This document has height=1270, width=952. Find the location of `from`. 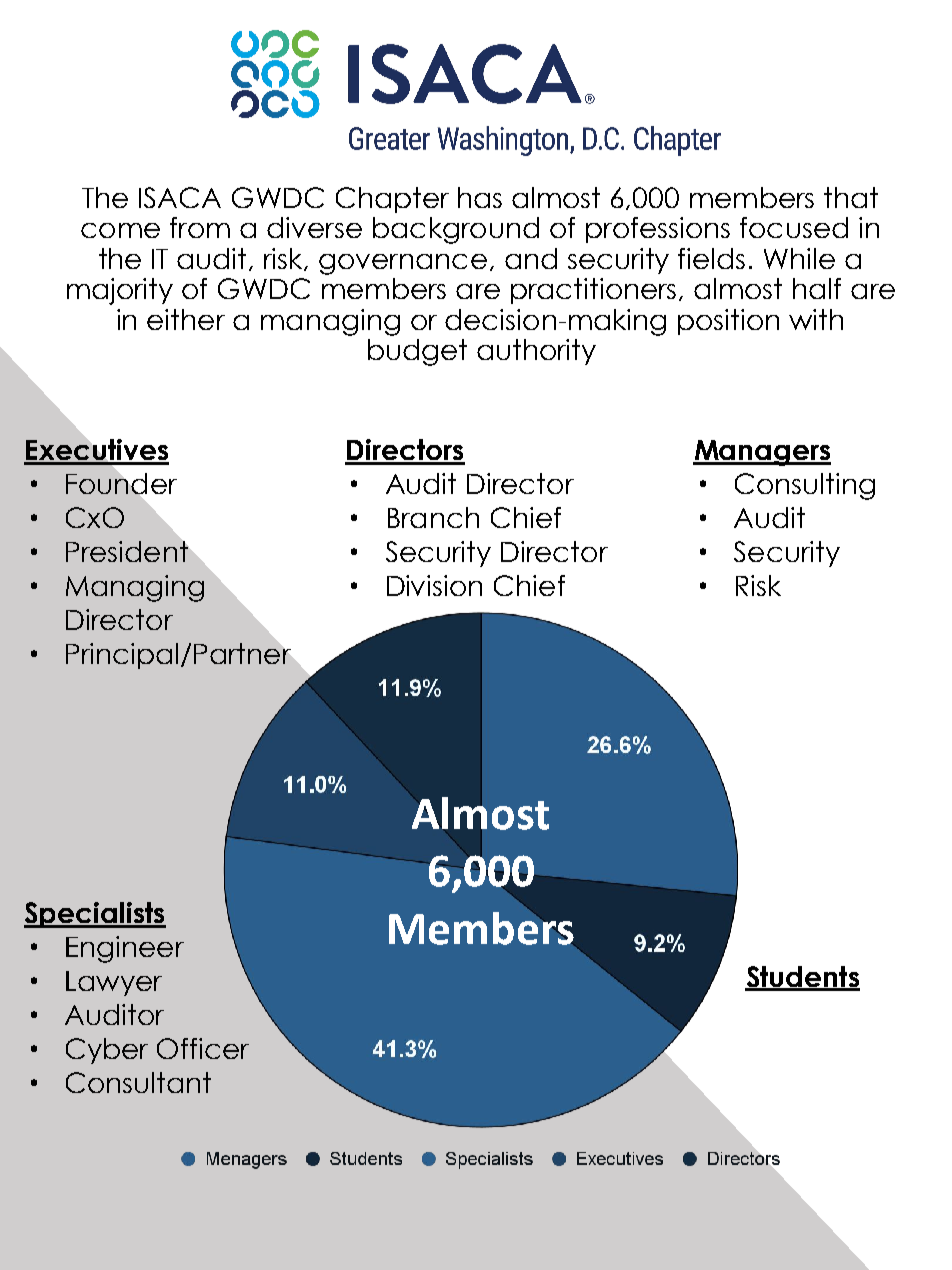

from is located at coordinates (200, 227).
